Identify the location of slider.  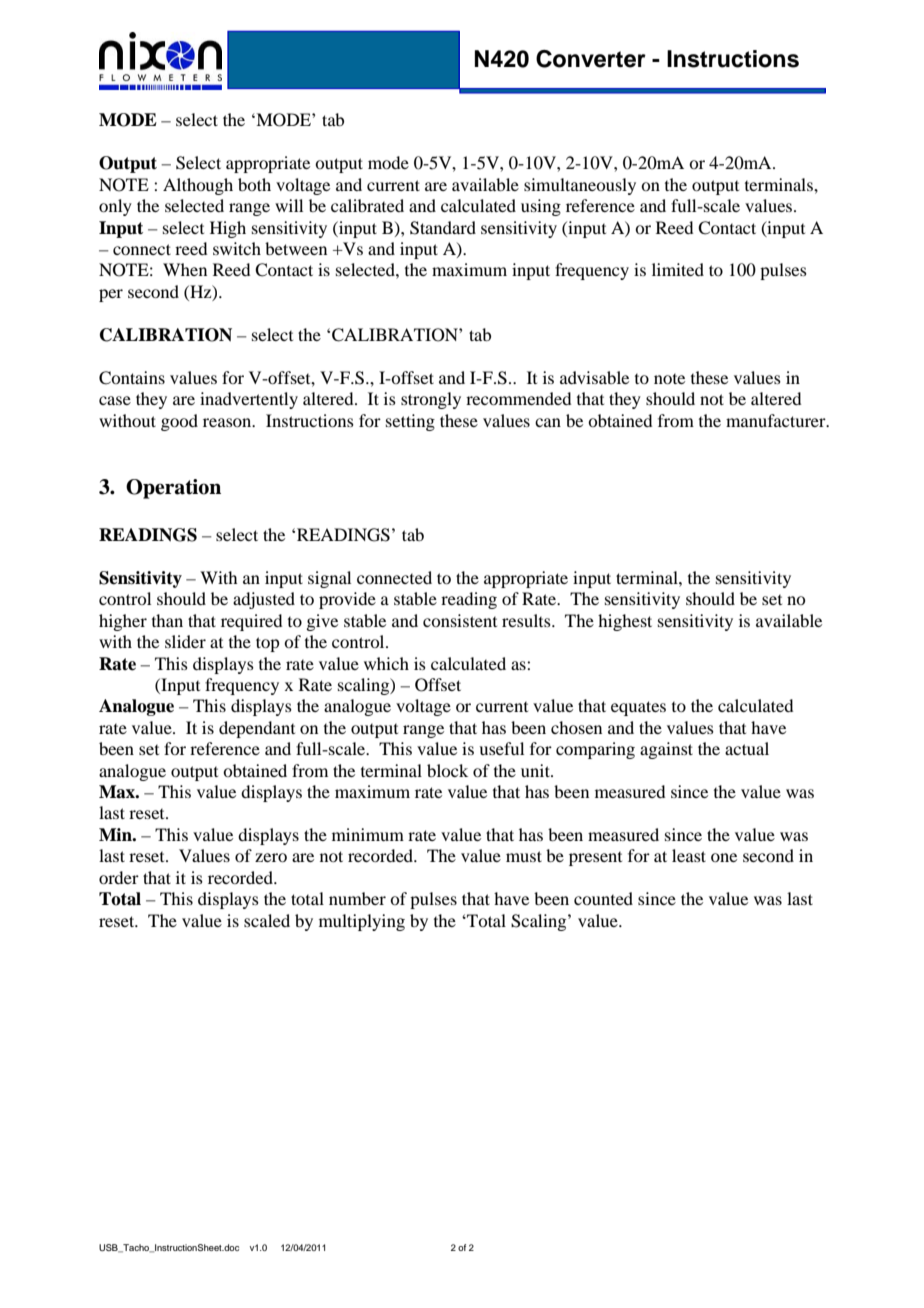
(185, 641).
